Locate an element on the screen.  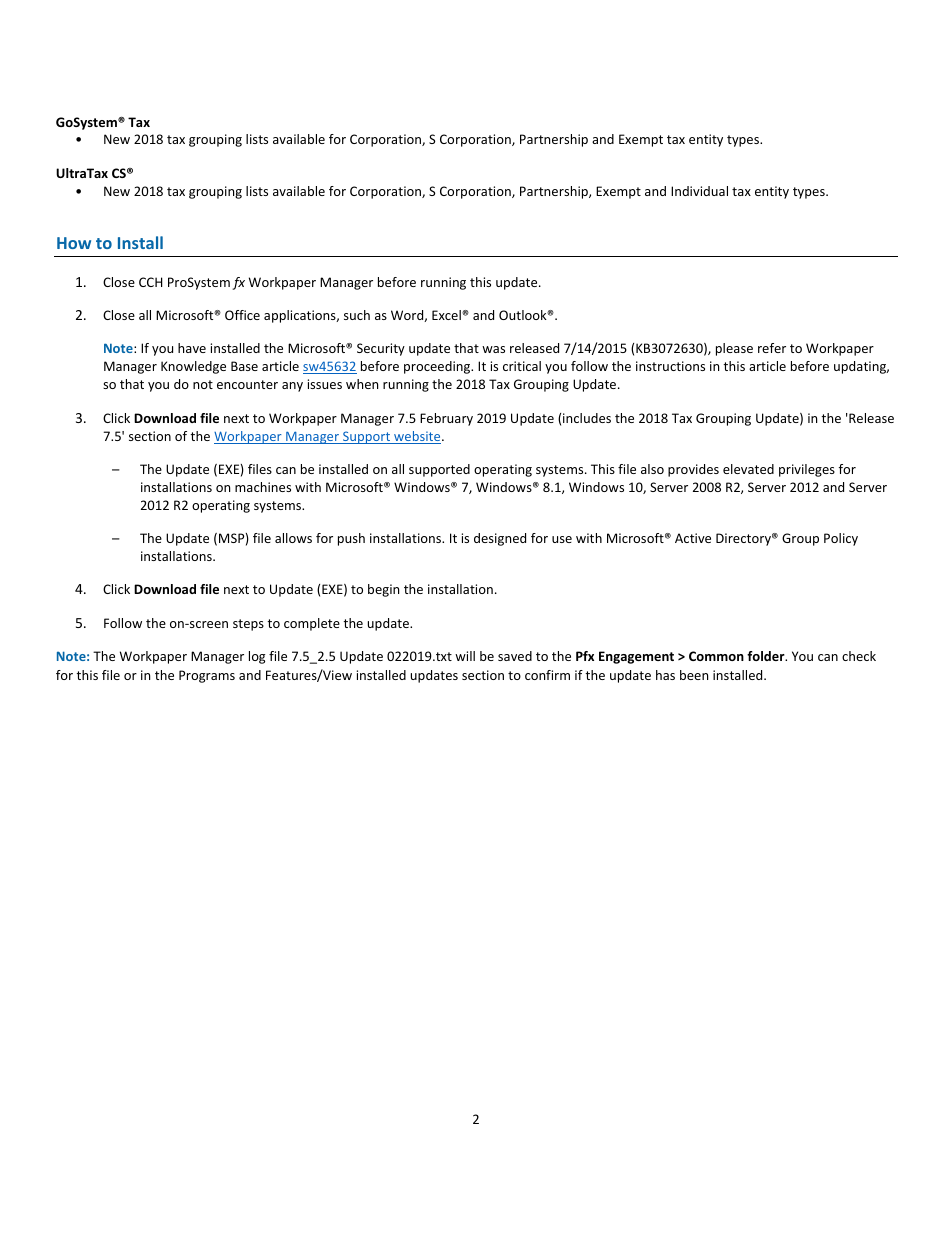
Programs is located at coordinates (207, 676).
